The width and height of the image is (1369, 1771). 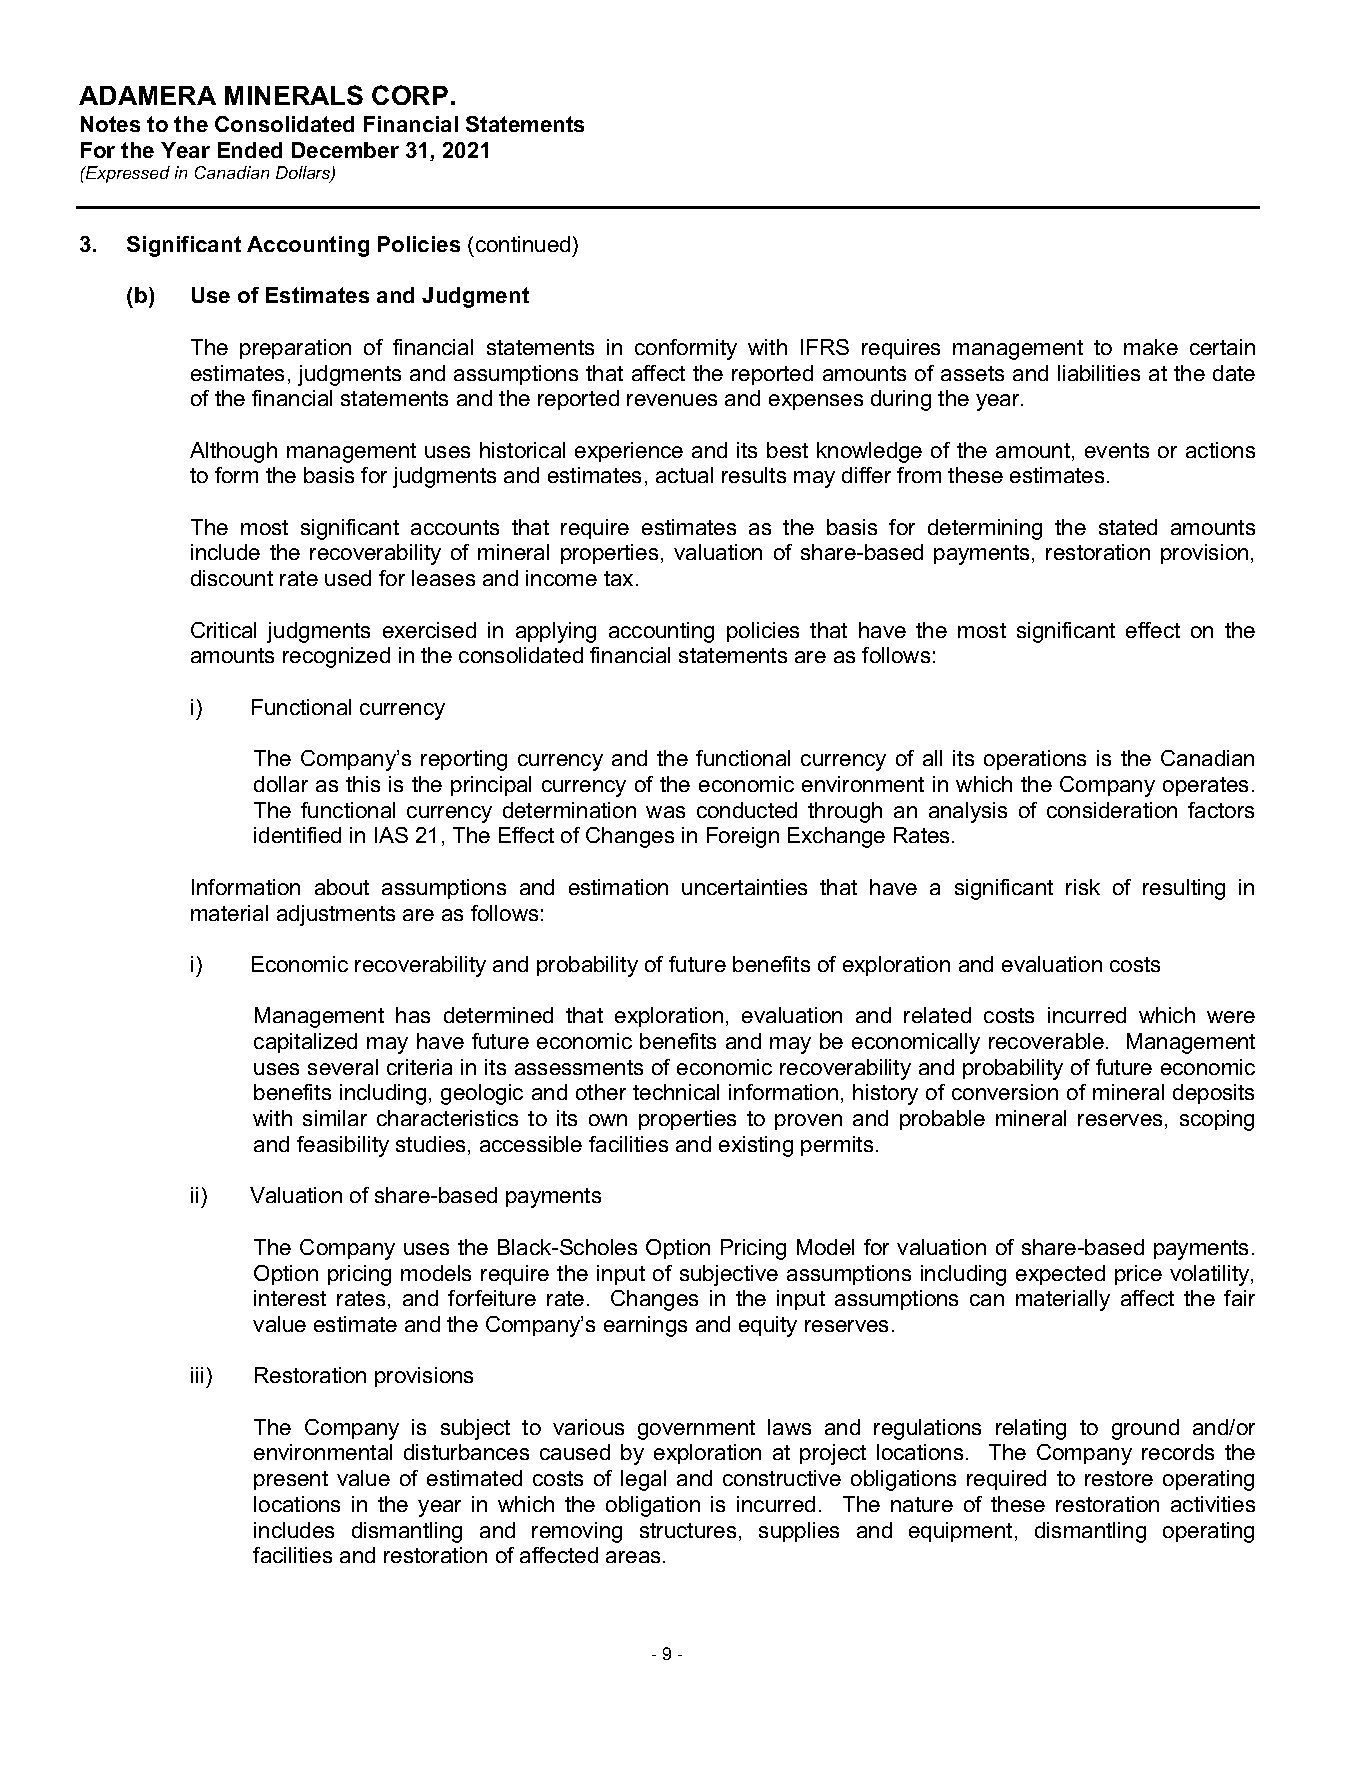 I want to click on was, so click(x=665, y=812).
